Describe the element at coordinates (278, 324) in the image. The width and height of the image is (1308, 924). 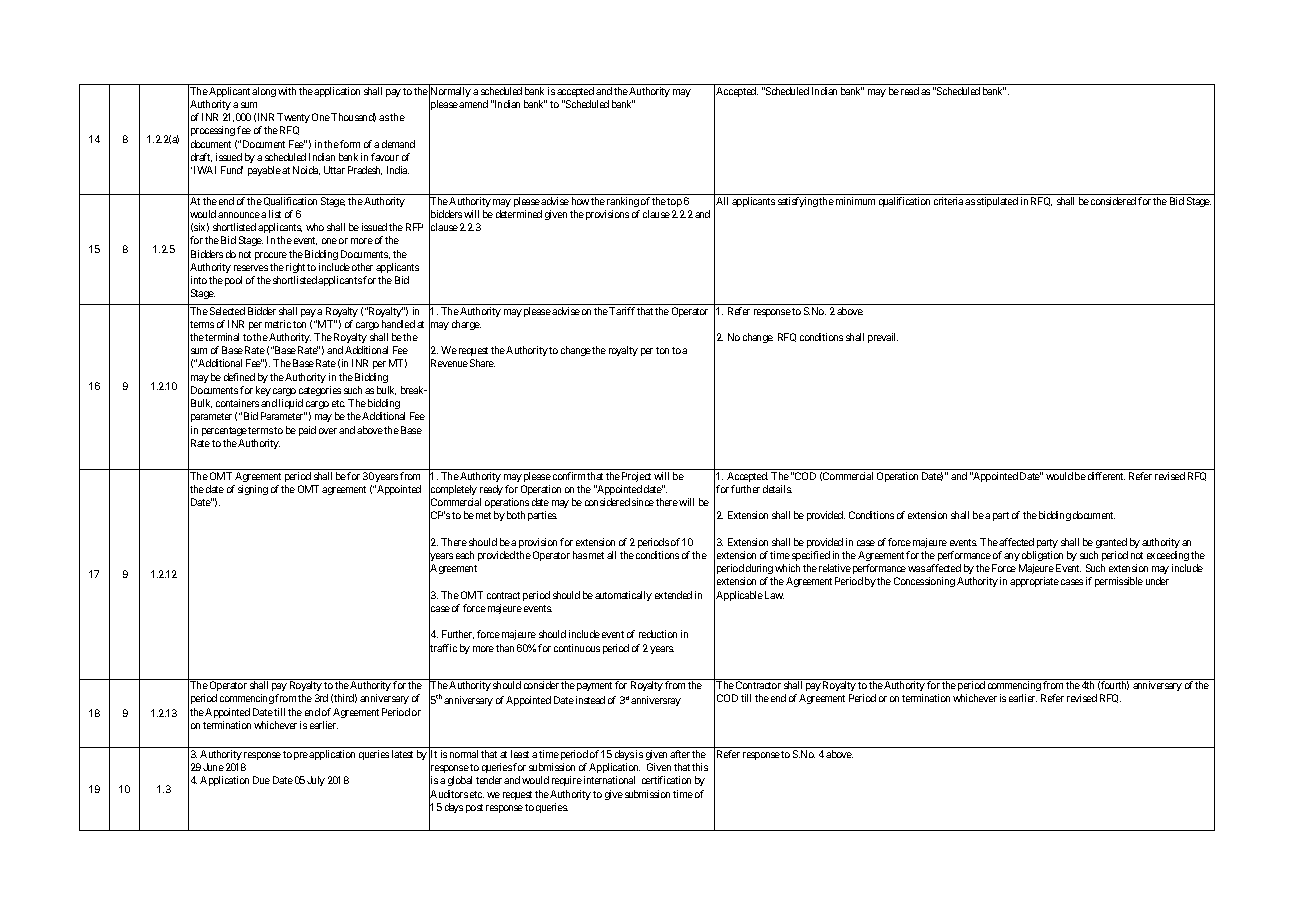
I see `metric` at that location.
